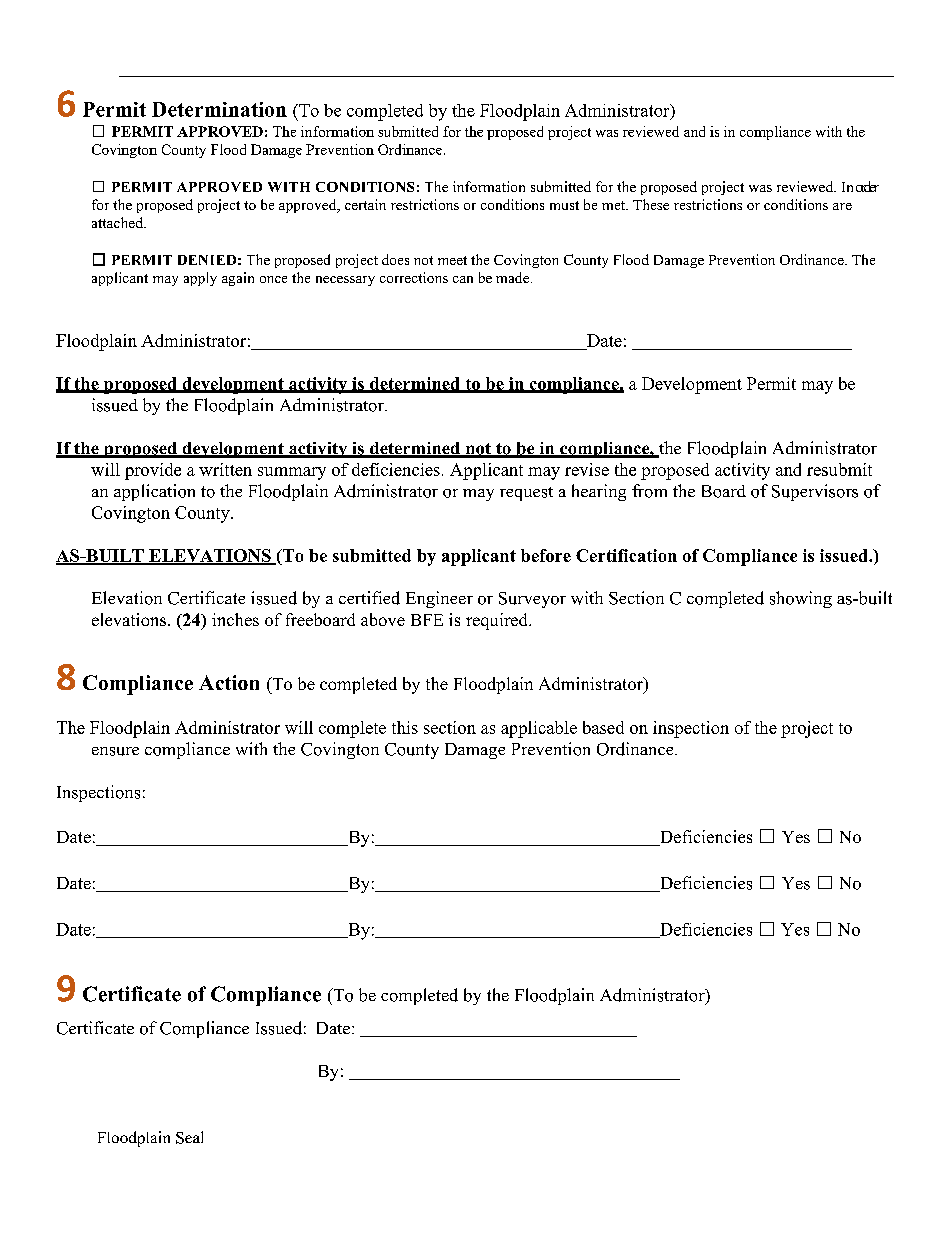 The image size is (952, 1233). Describe the element at coordinates (526, 494) in the screenshot. I see `request` at that location.
